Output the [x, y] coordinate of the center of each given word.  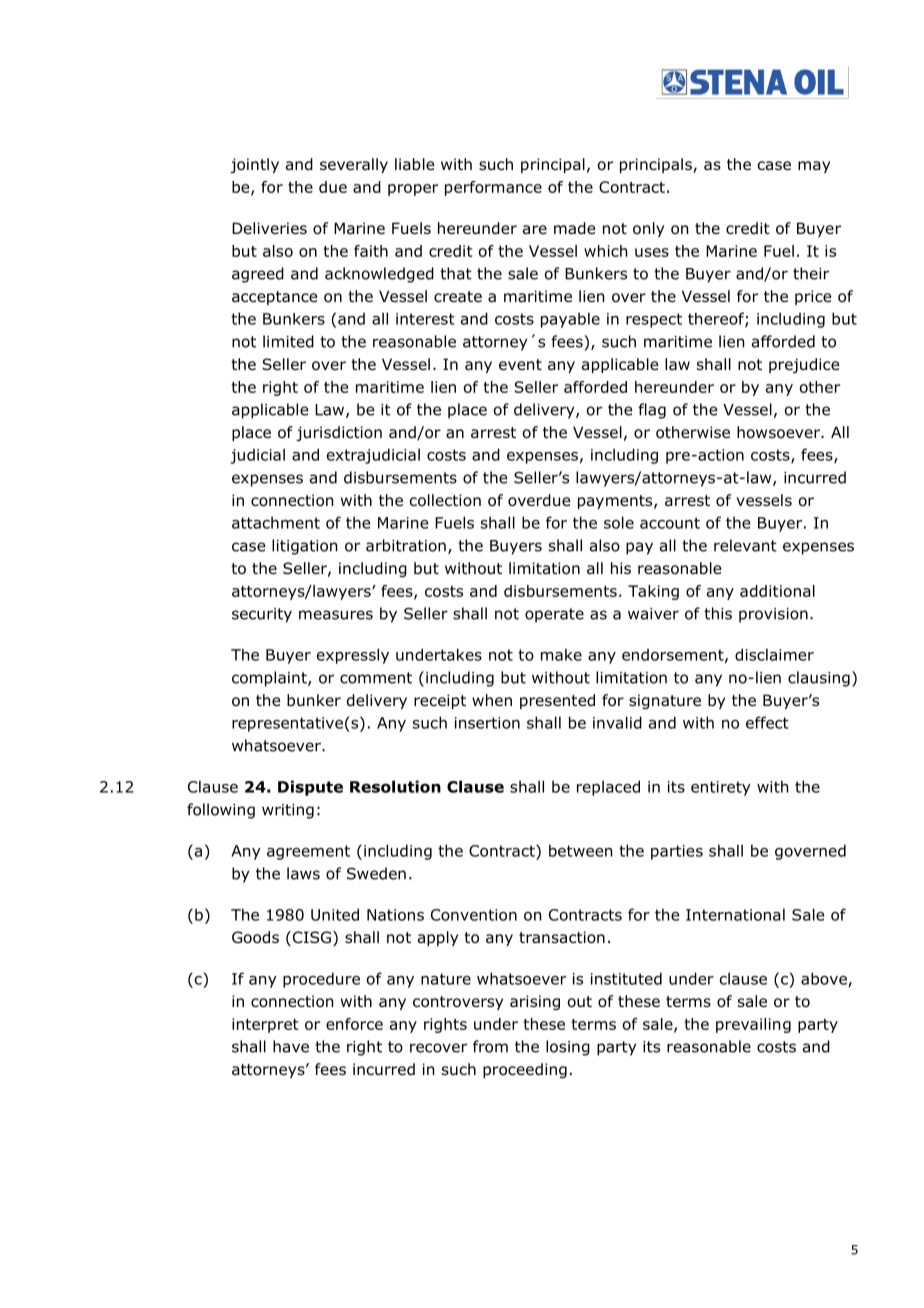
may [814, 167]
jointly [254, 165]
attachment [276, 522]
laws [303, 873]
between [580, 850]
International [735, 914]
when [492, 700]
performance [493, 188]
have [291, 1046]
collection [445, 500]
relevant [745, 545]
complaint [270, 679]
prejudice [804, 365]
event [520, 364]
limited [288, 341]
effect [767, 722]
